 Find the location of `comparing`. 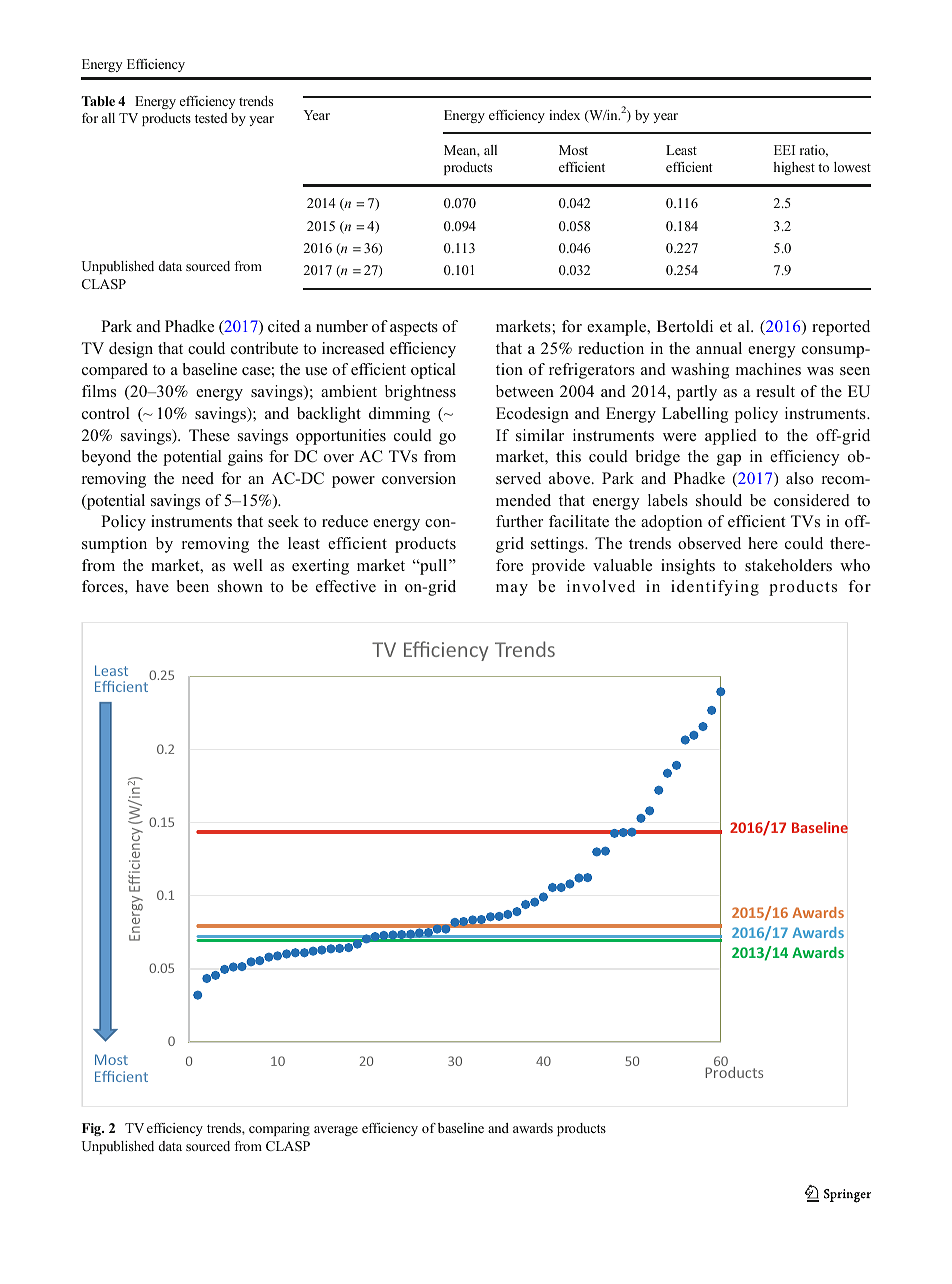

comparing is located at coordinates (279, 1129).
